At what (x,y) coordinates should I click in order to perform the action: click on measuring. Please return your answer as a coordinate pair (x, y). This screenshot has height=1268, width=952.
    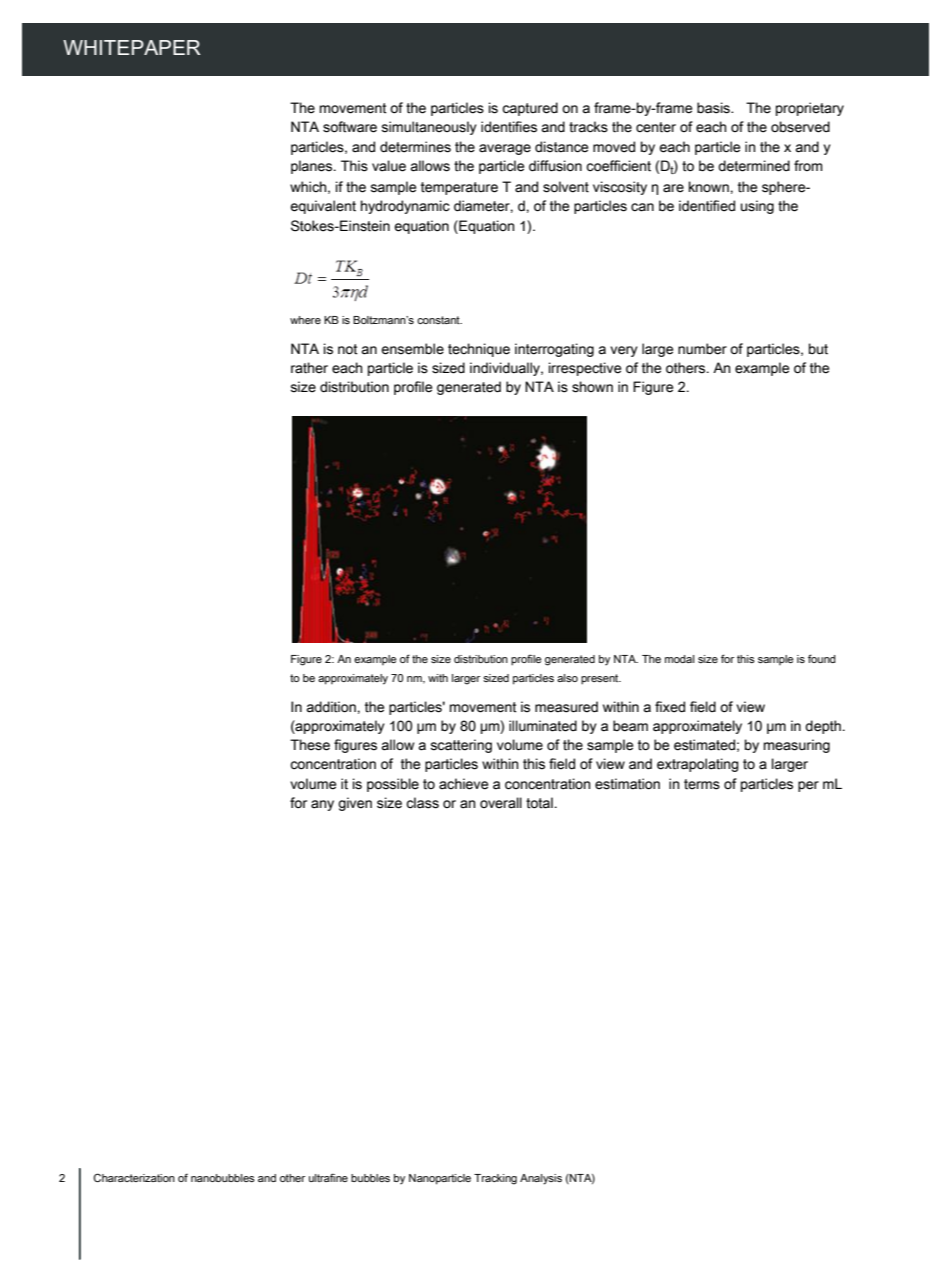
    Looking at the image, I should click on (797, 746).
